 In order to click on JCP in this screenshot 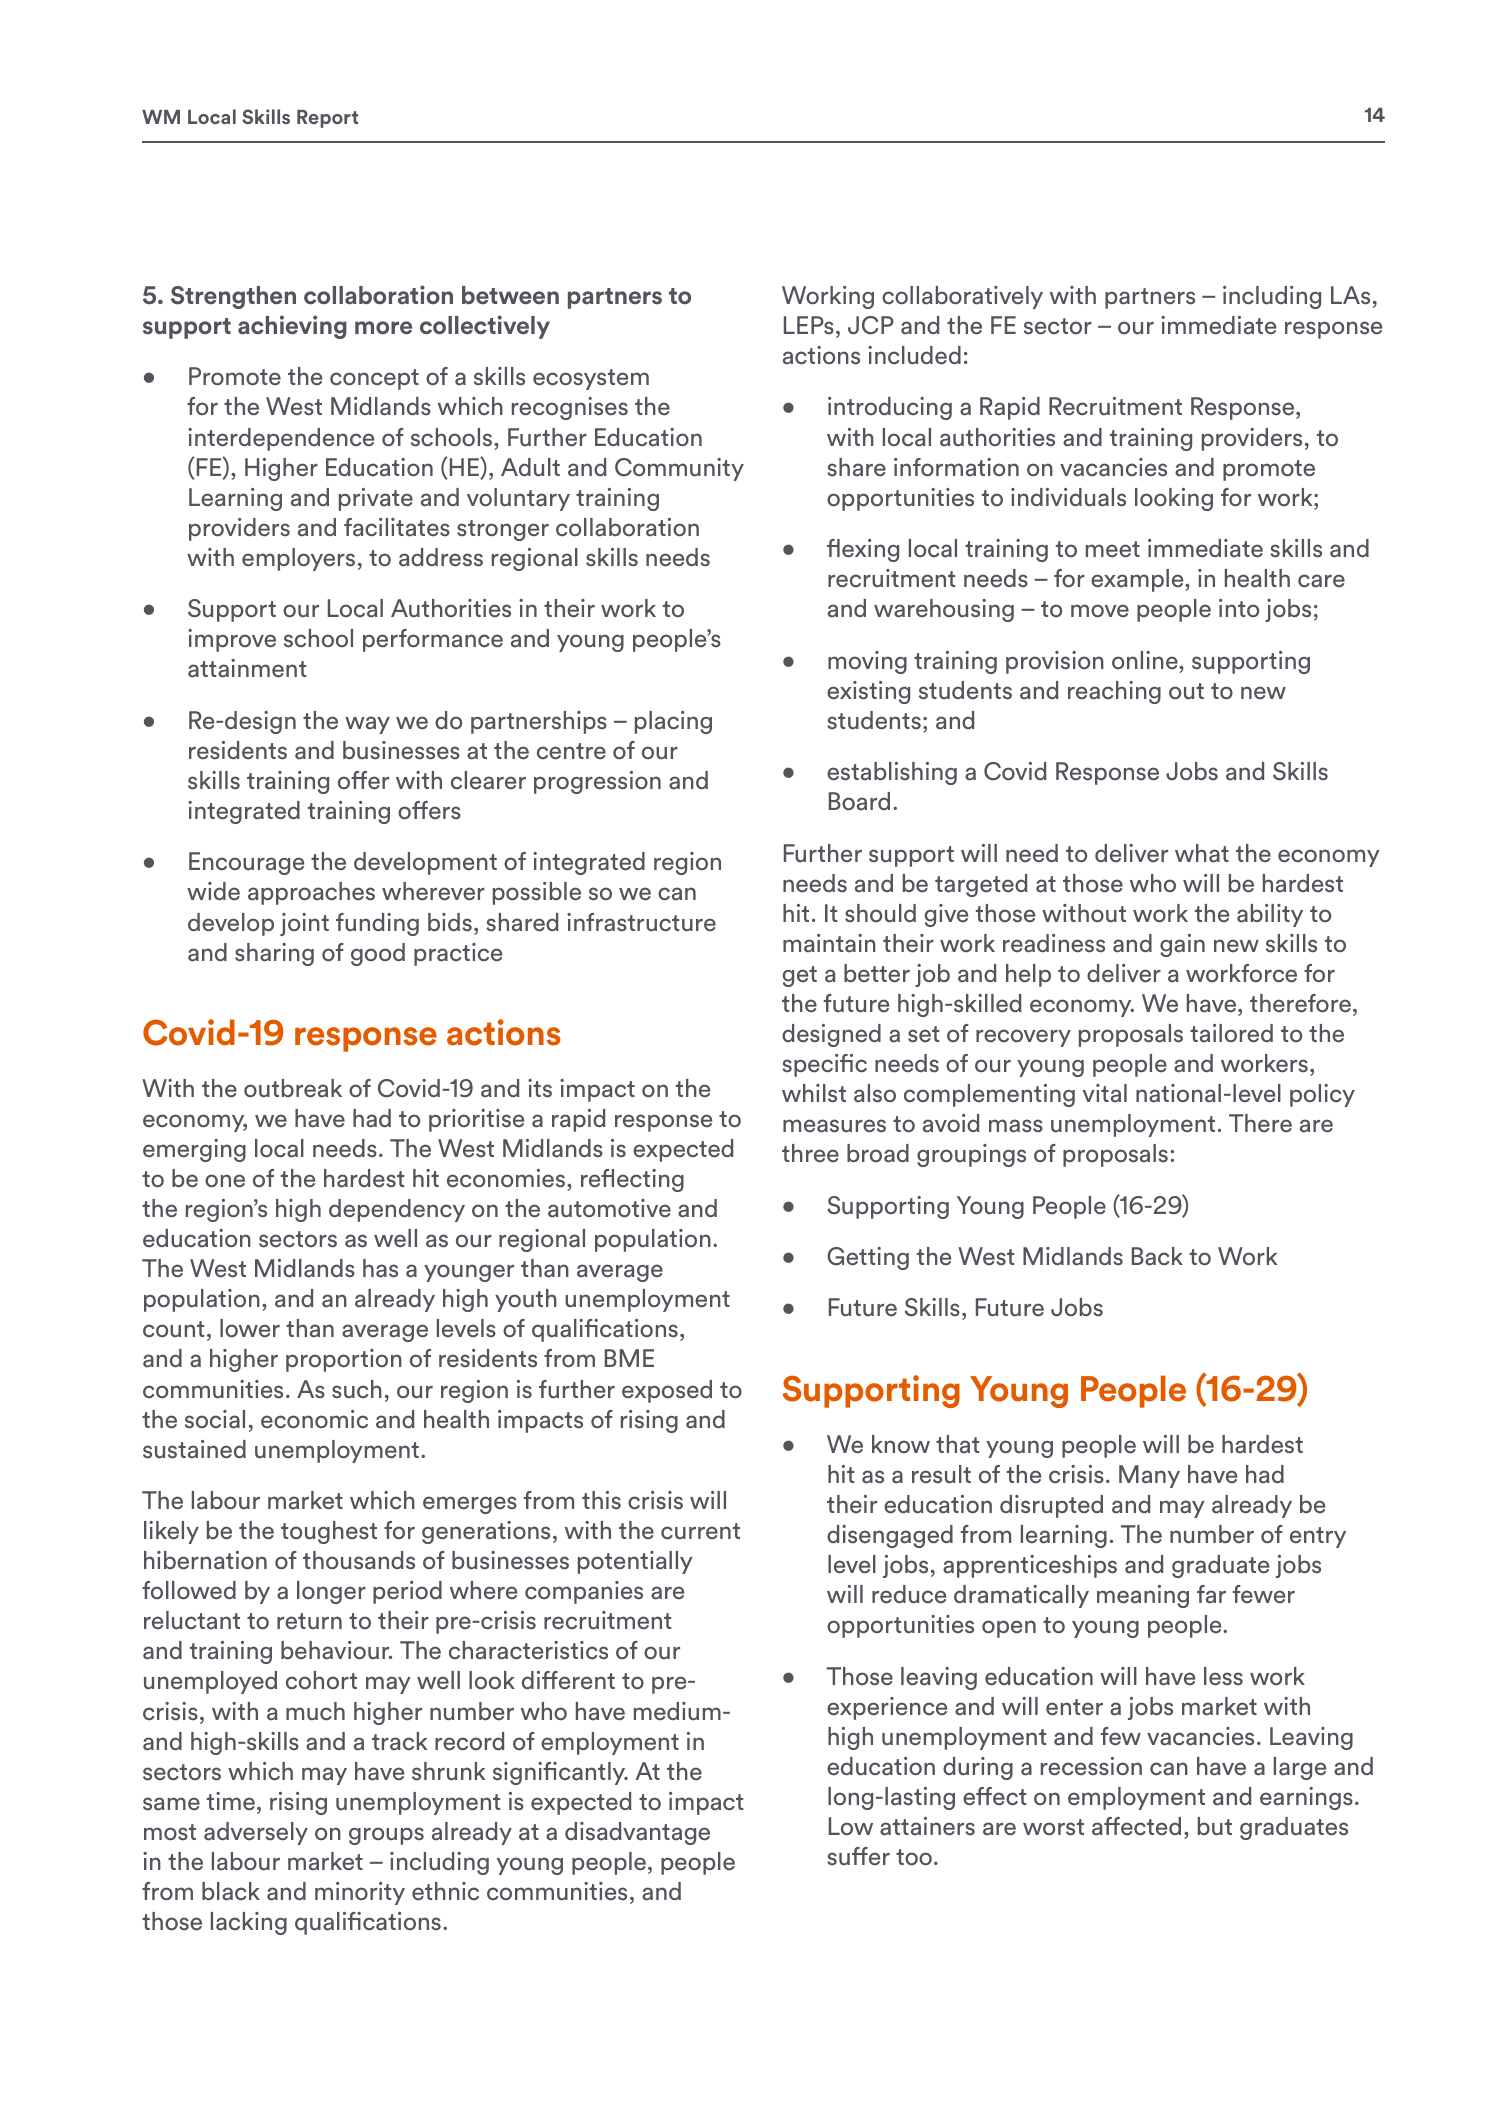, I will do `click(871, 325)`.
